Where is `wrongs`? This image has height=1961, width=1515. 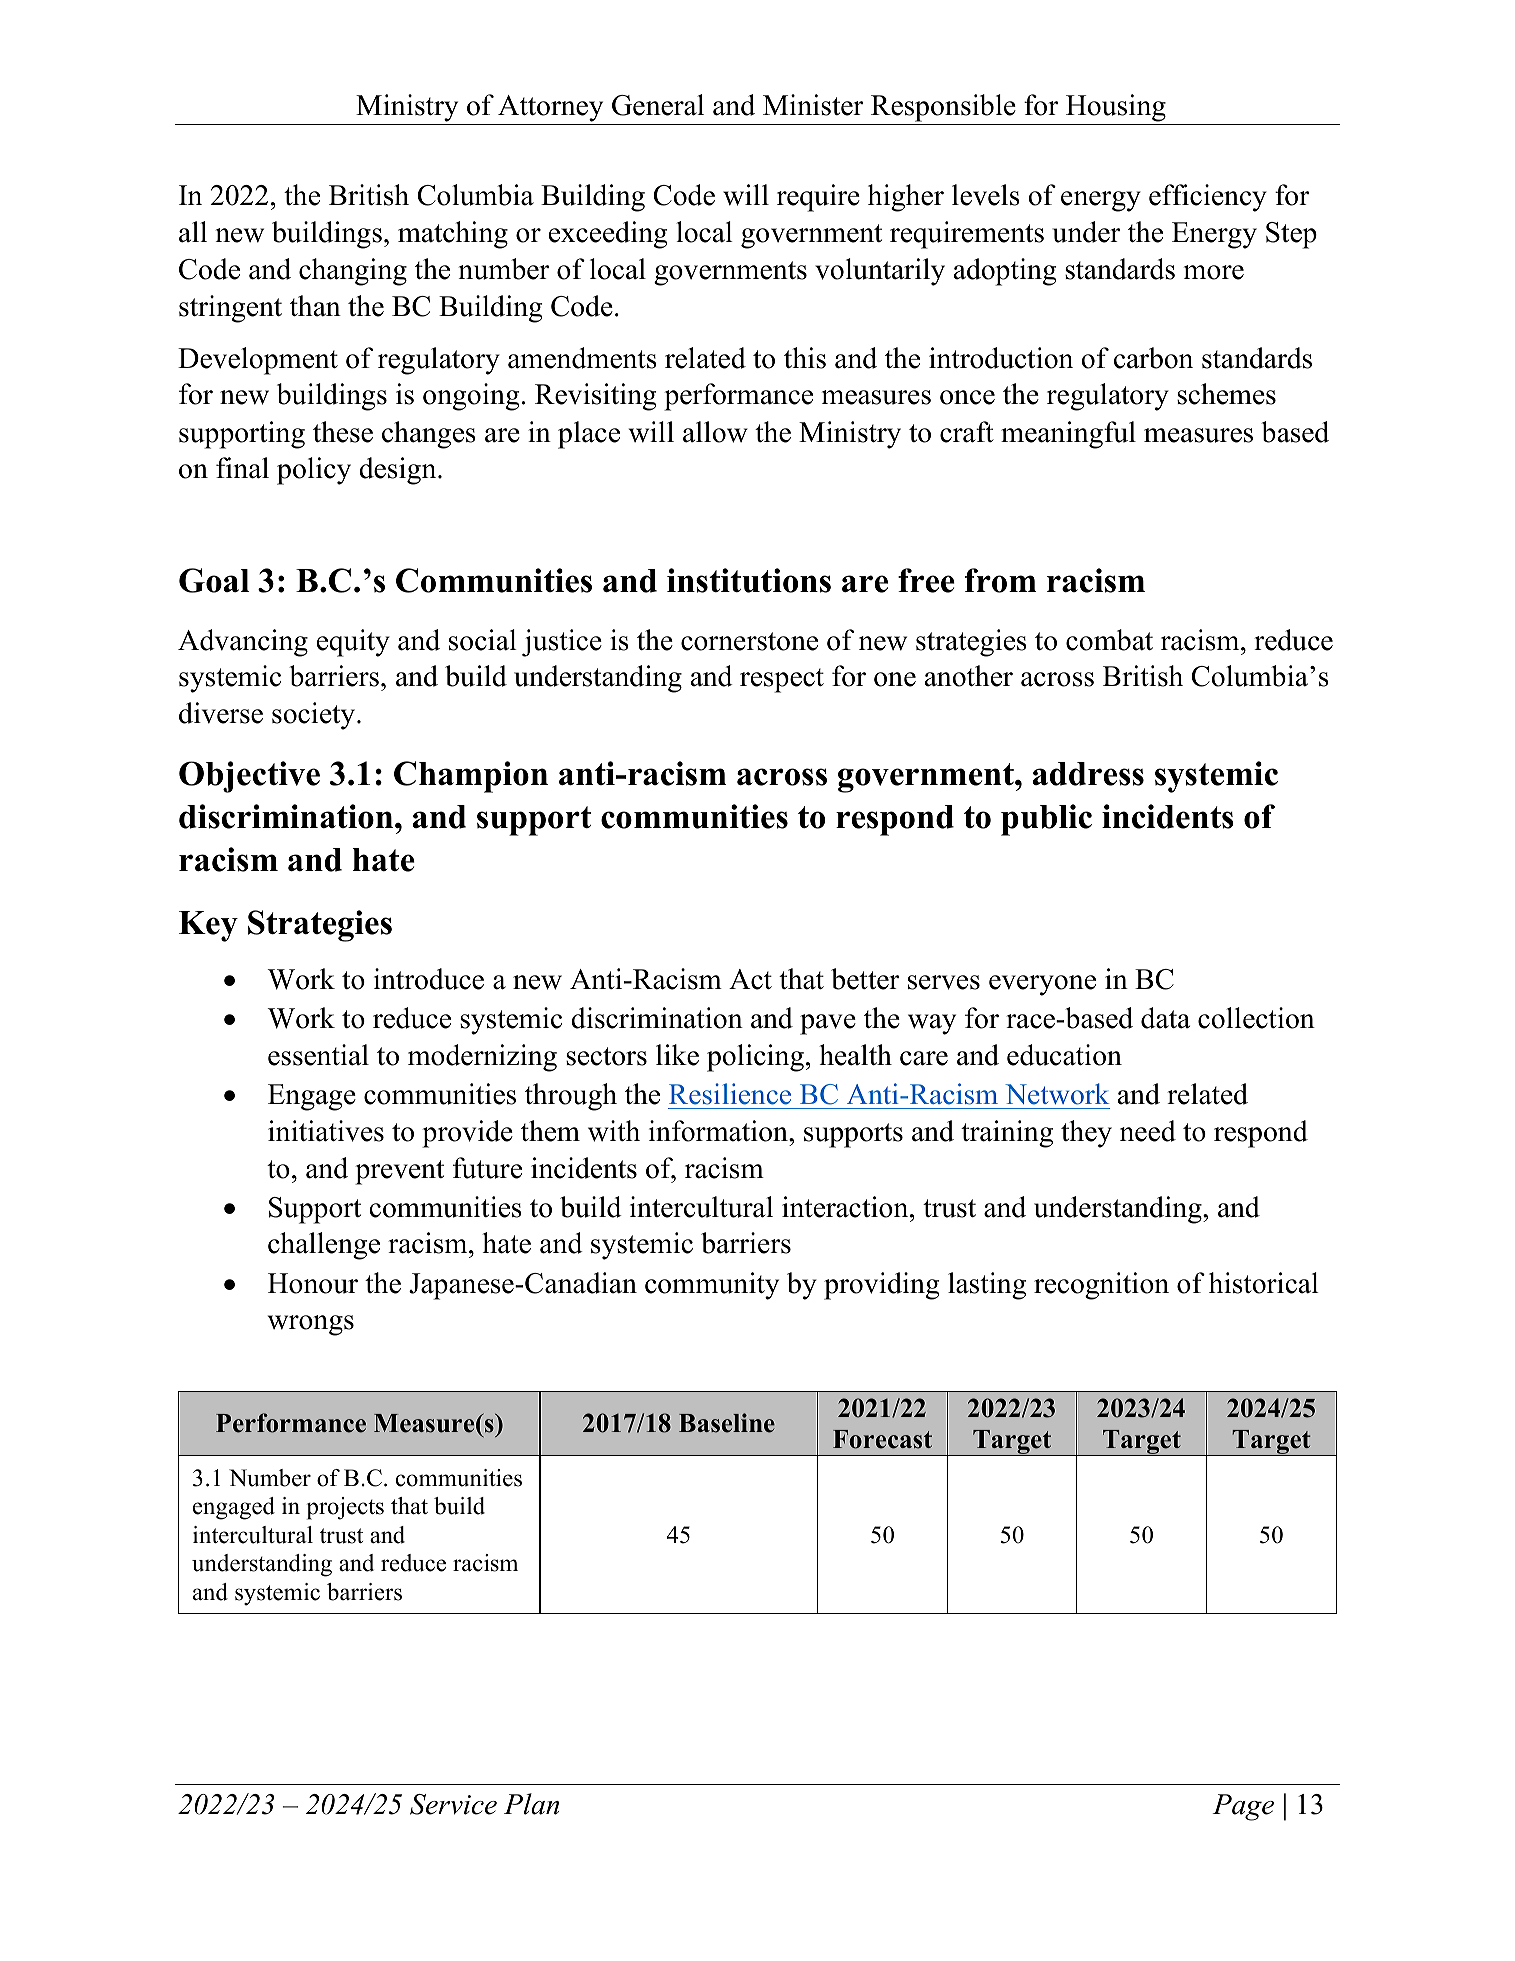 wrongs is located at coordinates (311, 1325).
